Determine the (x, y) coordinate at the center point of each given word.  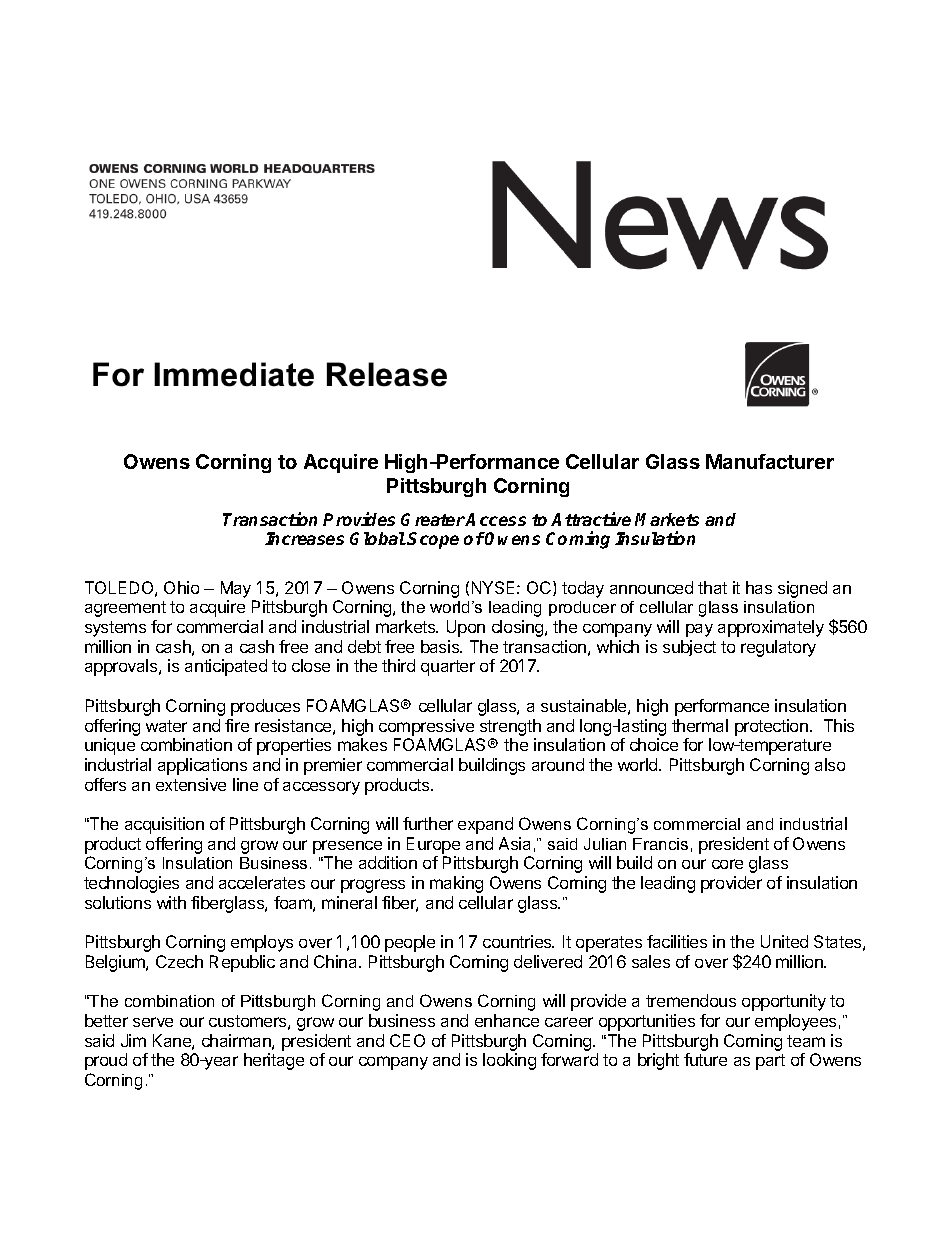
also (830, 764)
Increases (304, 538)
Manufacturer (770, 461)
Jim (133, 1040)
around (558, 764)
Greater (433, 519)
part (770, 1062)
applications (202, 766)
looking (509, 1061)
